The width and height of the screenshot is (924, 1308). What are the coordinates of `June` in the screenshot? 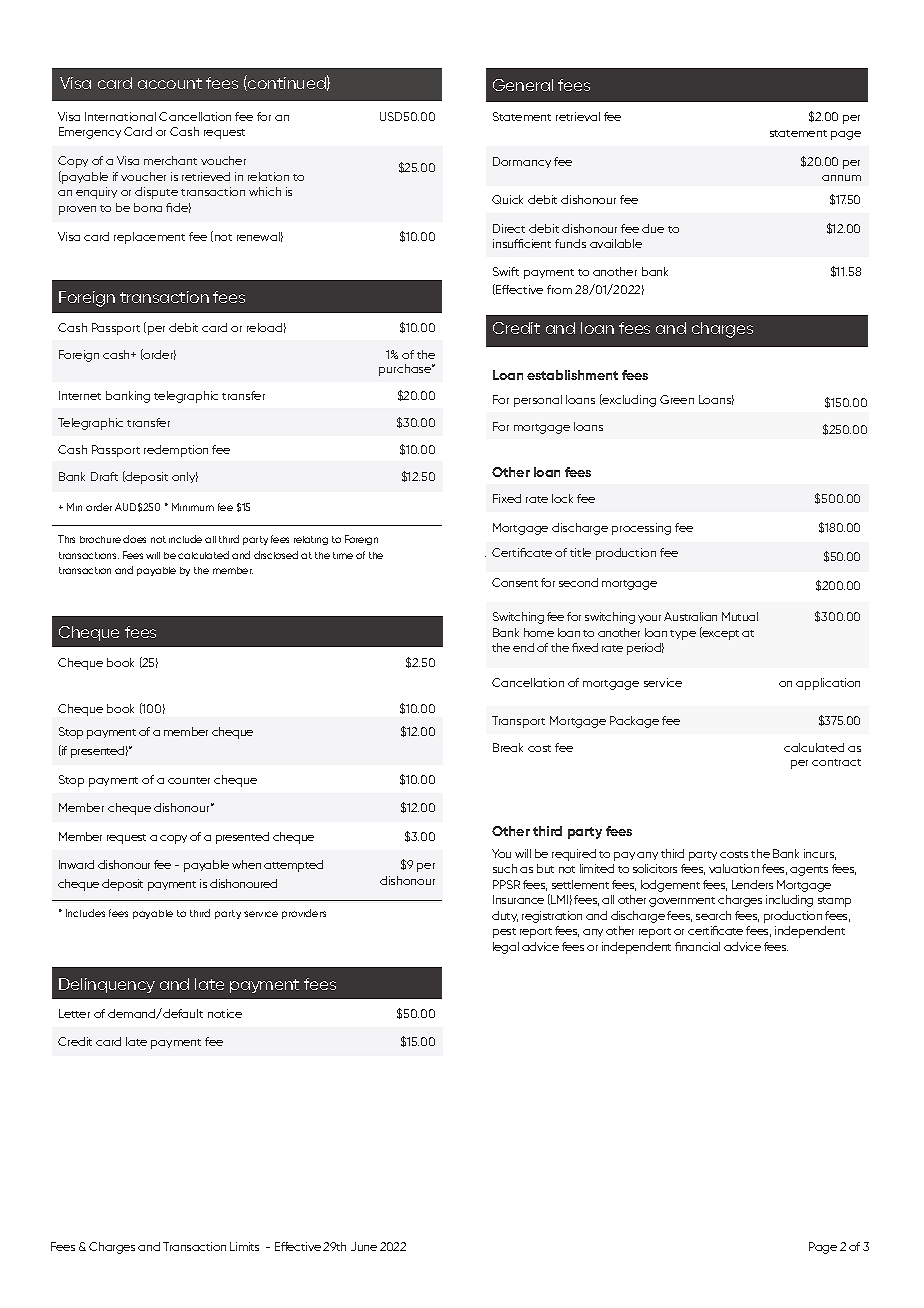 It's located at (364, 1246).
